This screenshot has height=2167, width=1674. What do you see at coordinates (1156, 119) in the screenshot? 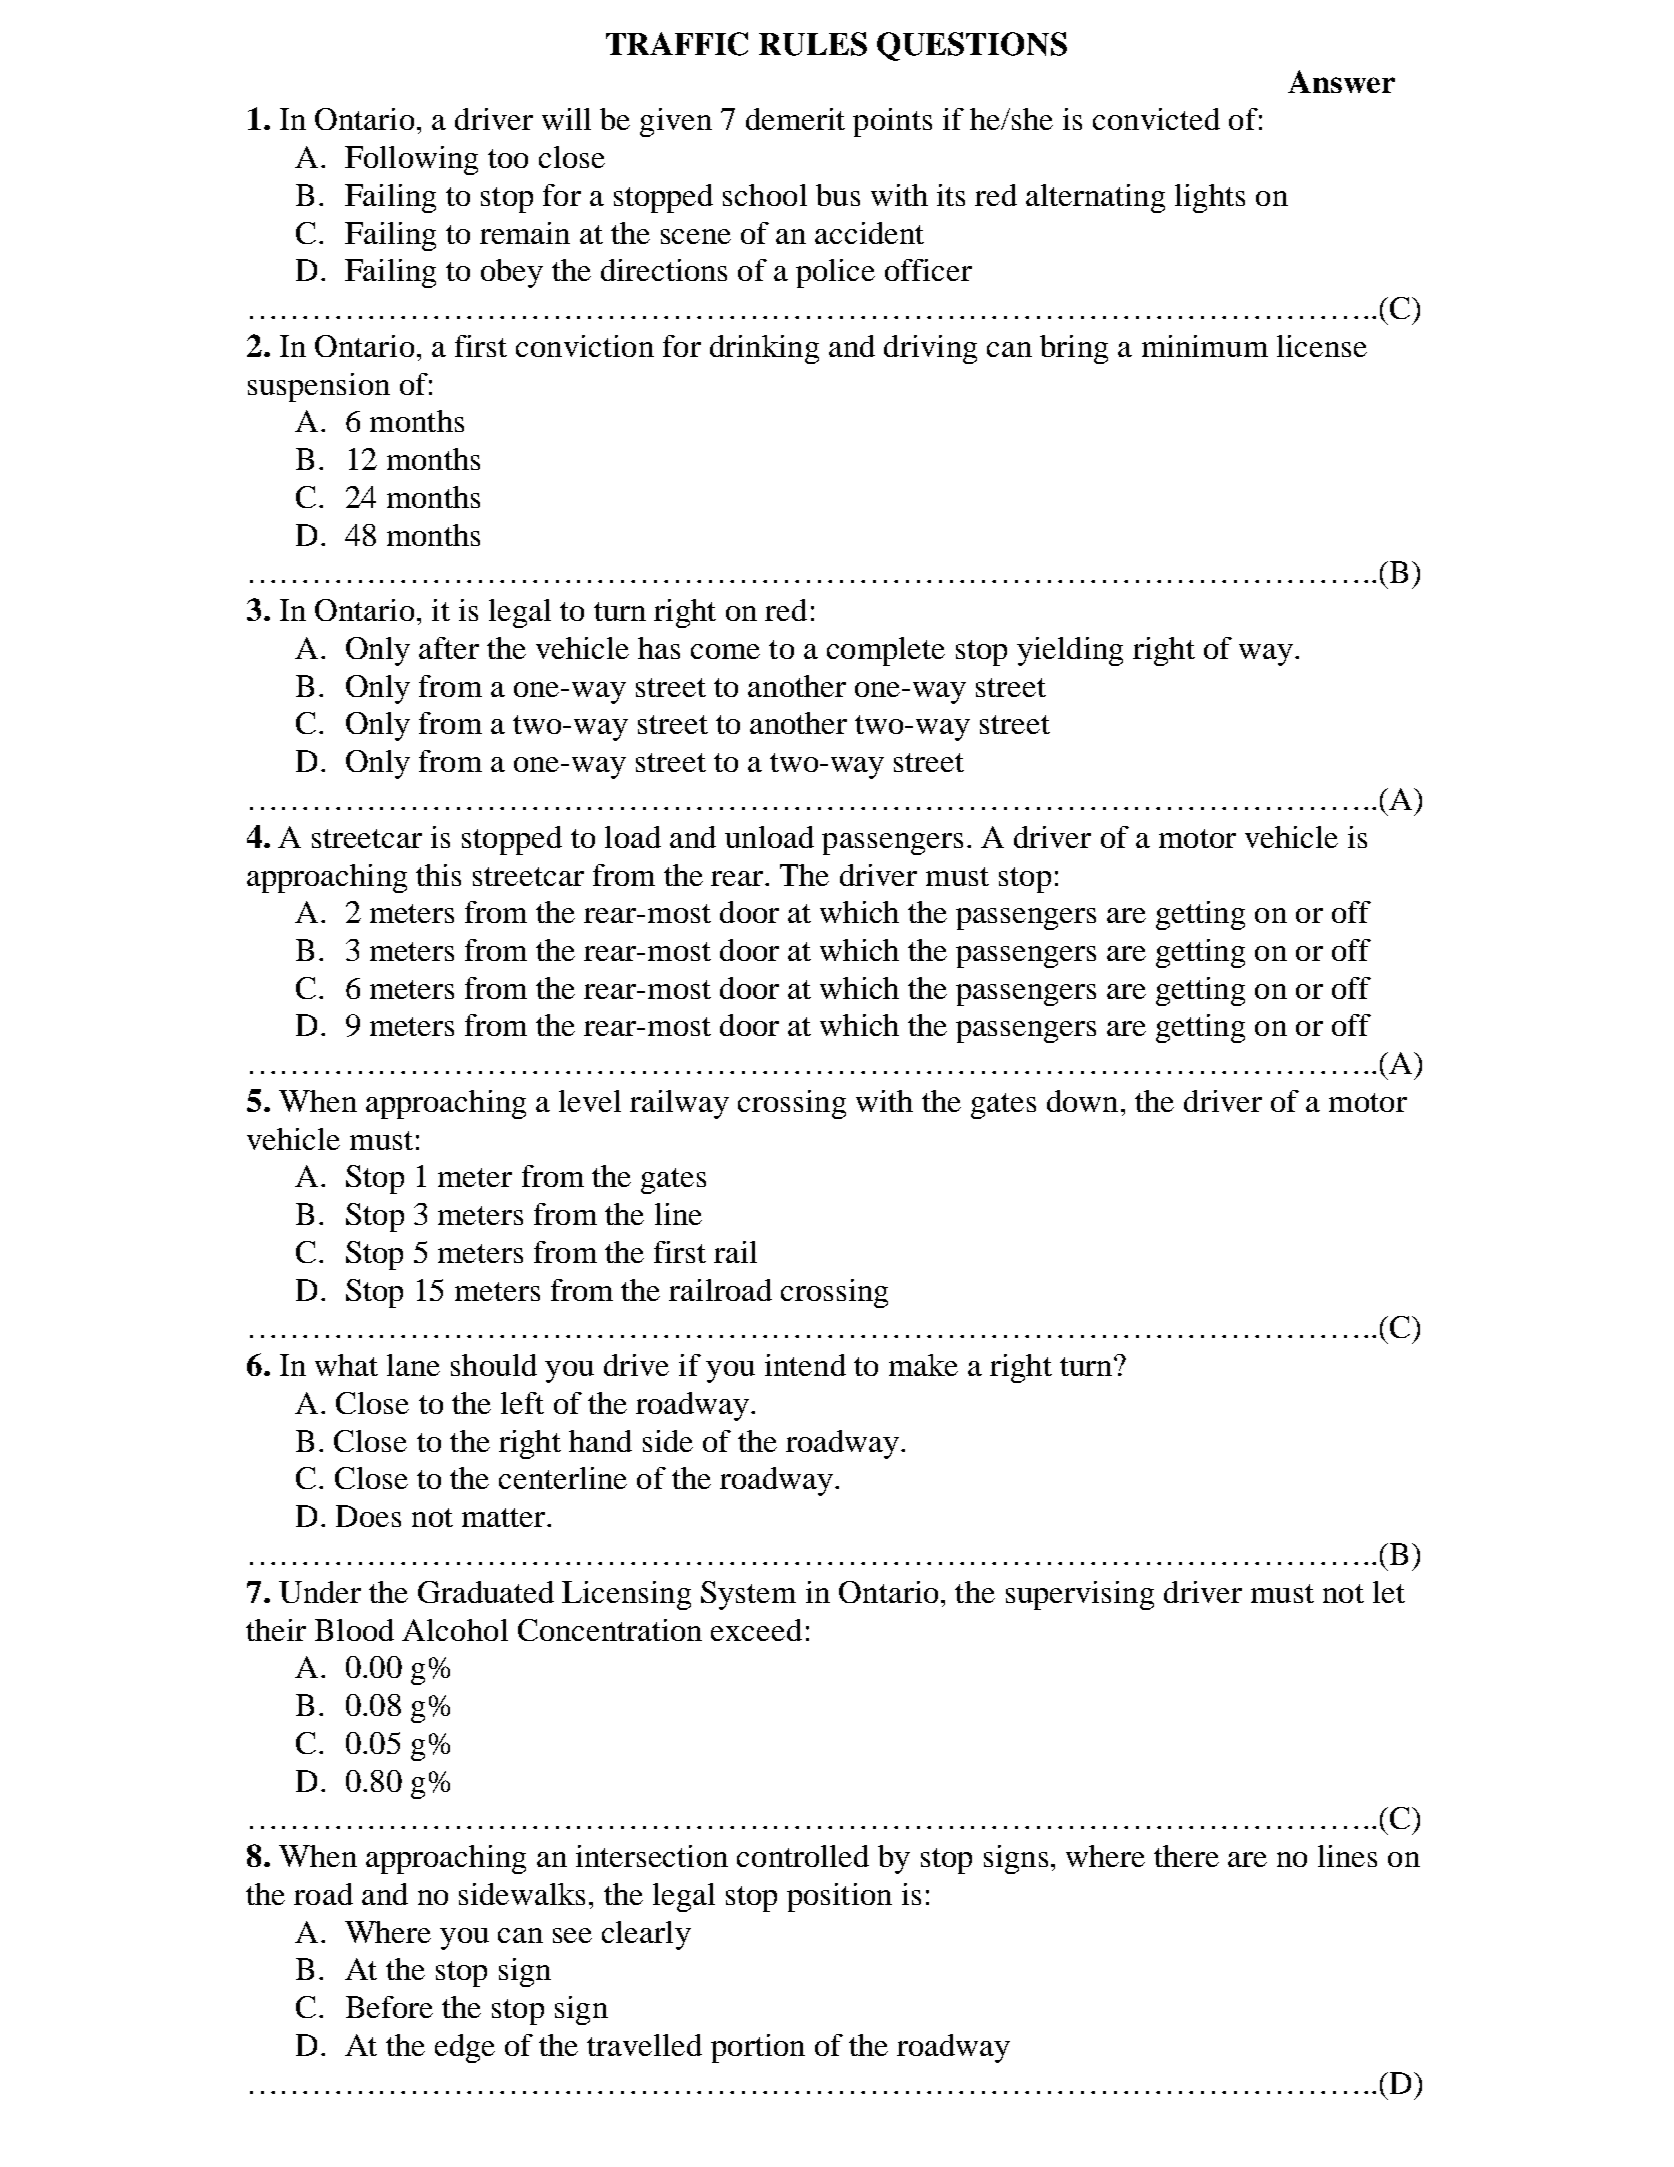
I see `convicted` at bounding box center [1156, 119].
